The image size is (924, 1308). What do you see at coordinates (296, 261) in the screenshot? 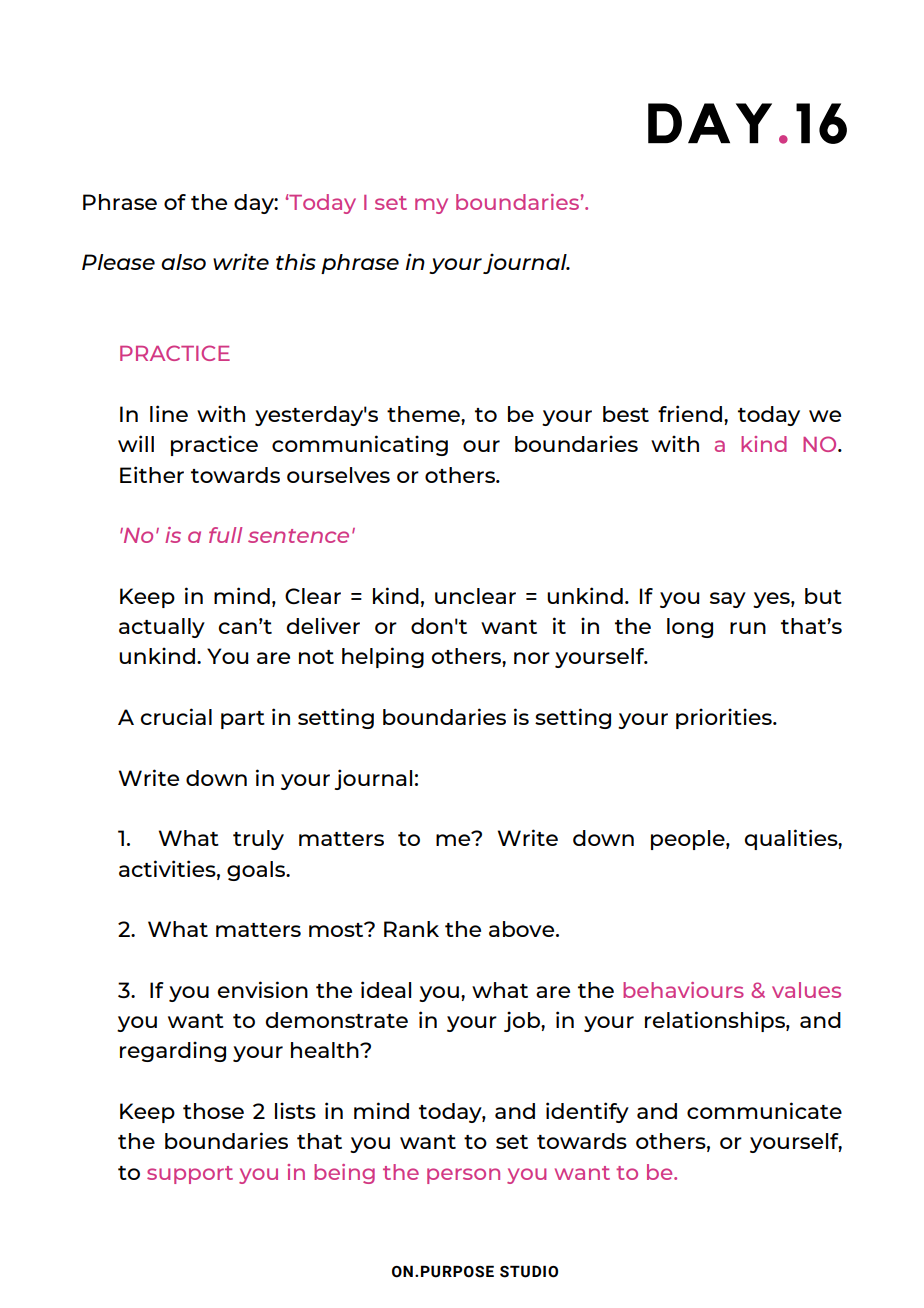
I see `this` at bounding box center [296, 261].
